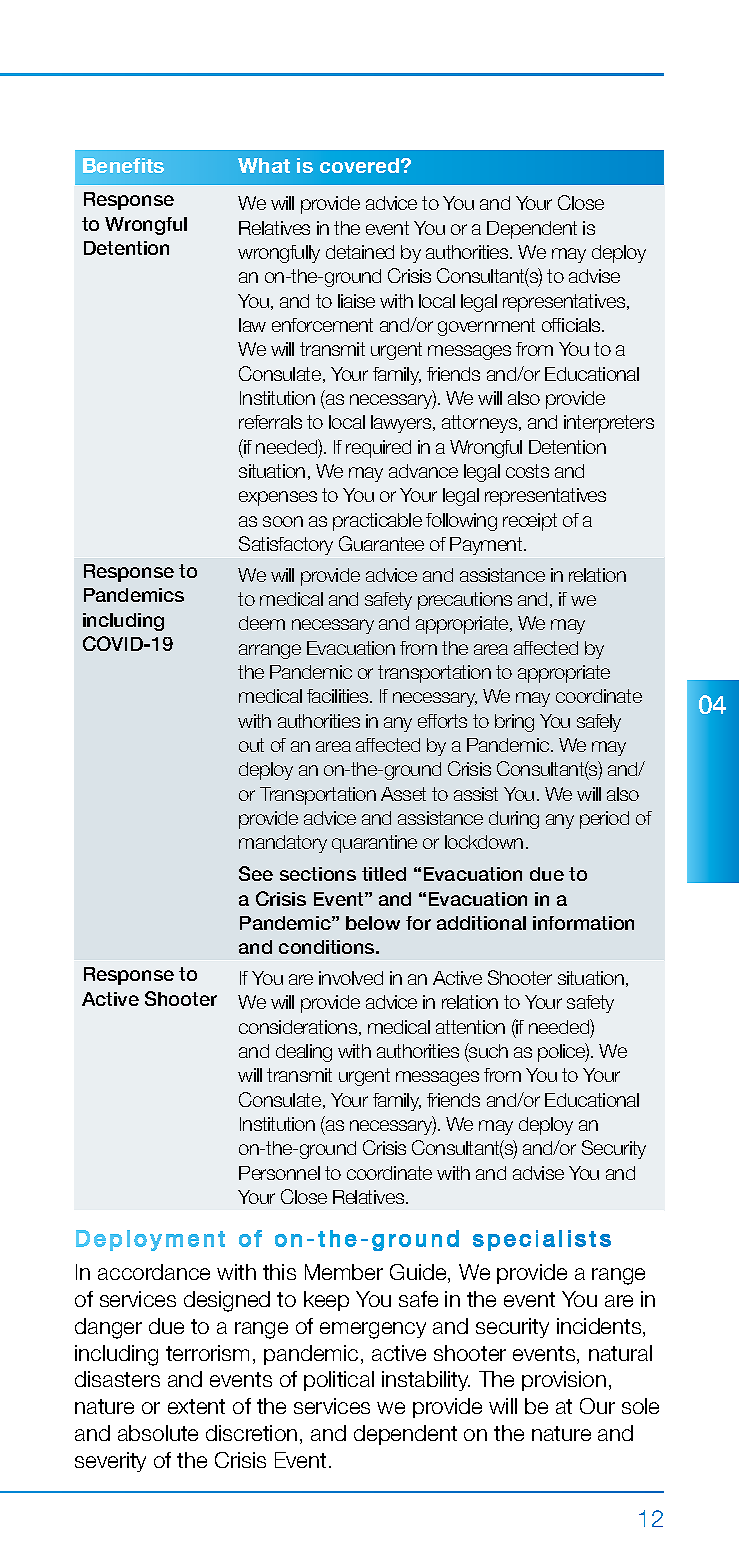 Image resolution: width=739 pixels, height=1568 pixels. I want to click on information, so click(583, 923).
